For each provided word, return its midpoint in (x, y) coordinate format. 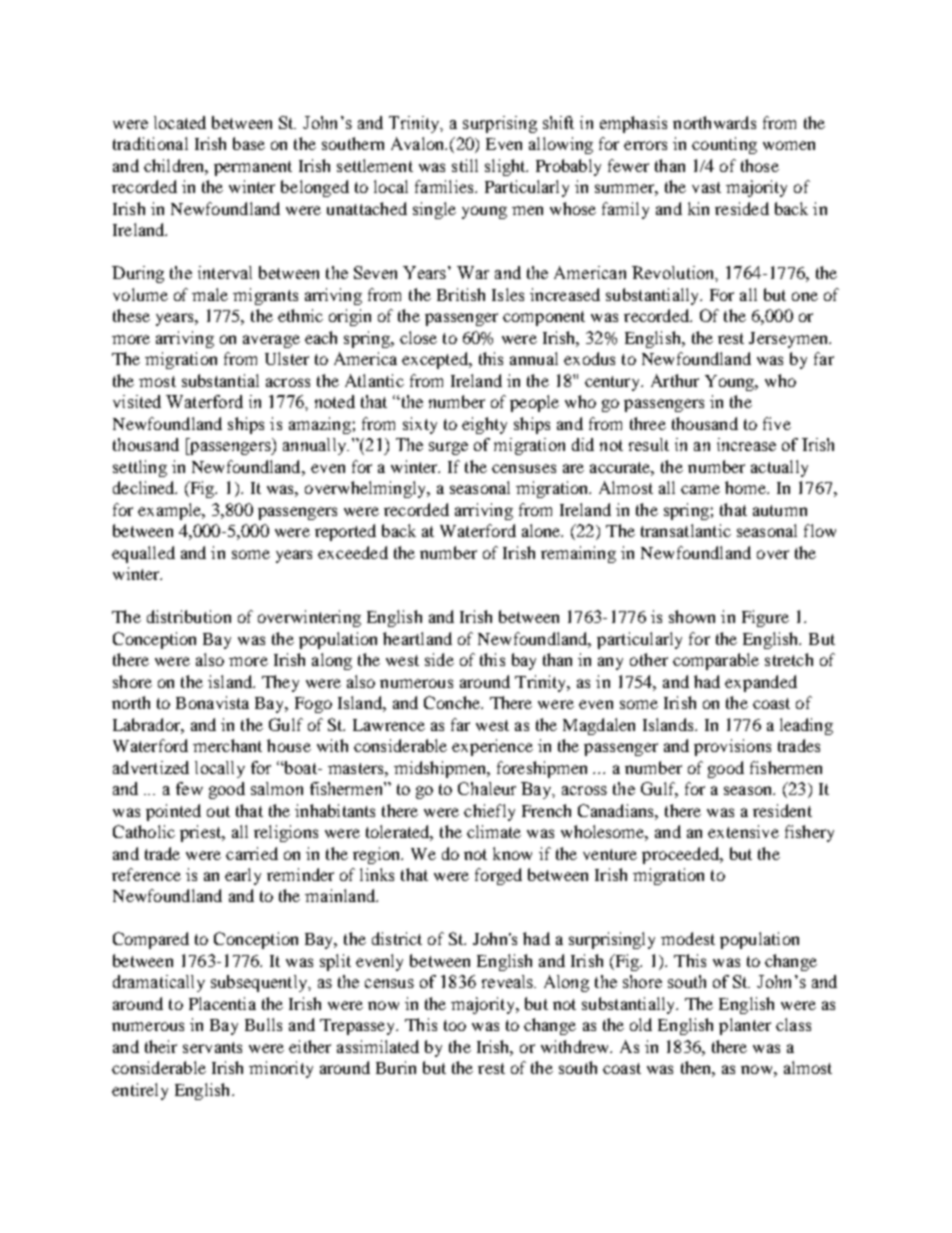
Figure (765, 618)
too (455, 1025)
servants (212, 1047)
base (249, 143)
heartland (417, 638)
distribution (189, 616)
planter (745, 1026)
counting (724, 145)
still (465, 165)
